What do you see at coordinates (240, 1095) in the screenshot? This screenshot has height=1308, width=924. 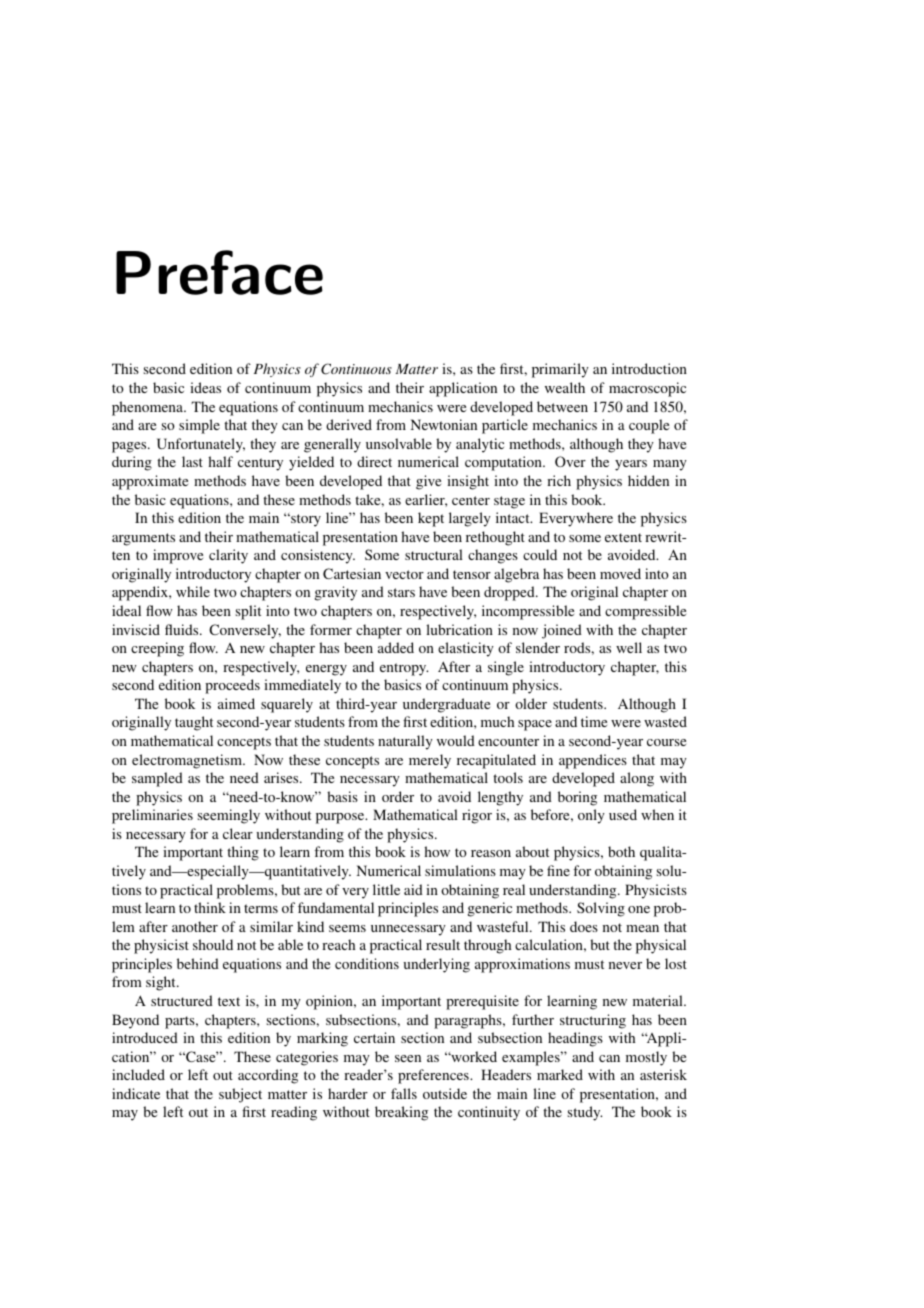 I see `subject` at bounding box center [240, 1095].
